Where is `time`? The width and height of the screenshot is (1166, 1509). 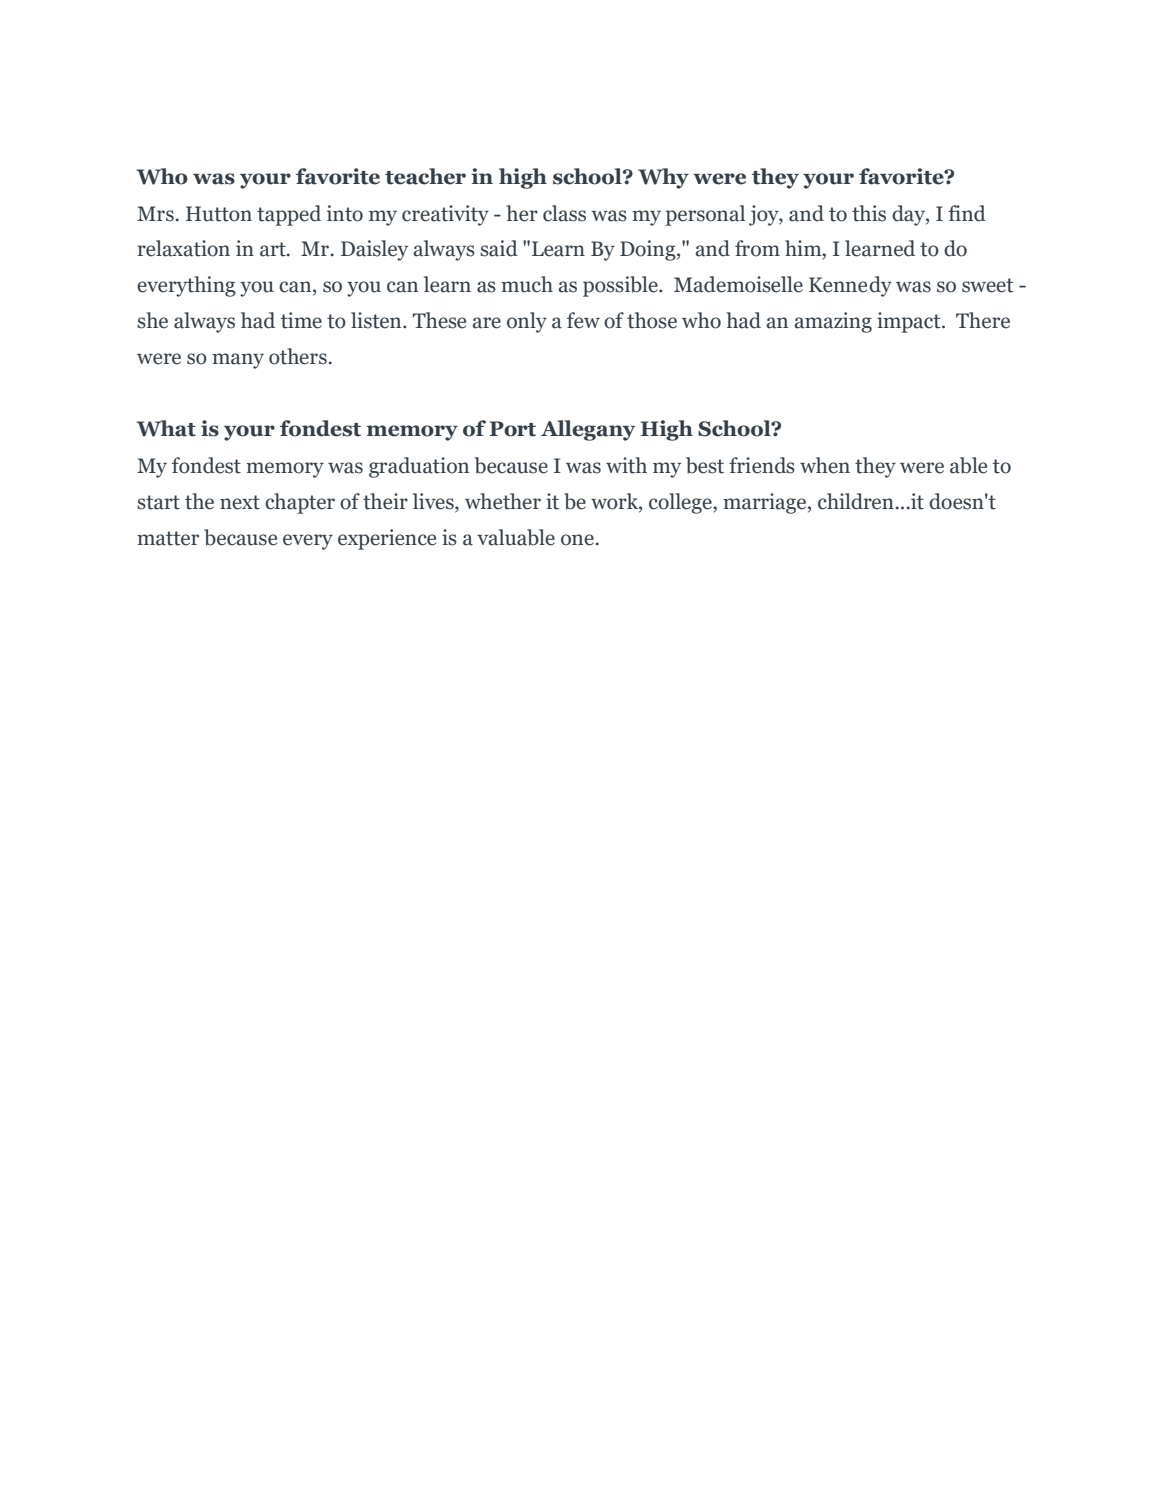
time is located at coordinates (301, 320).
